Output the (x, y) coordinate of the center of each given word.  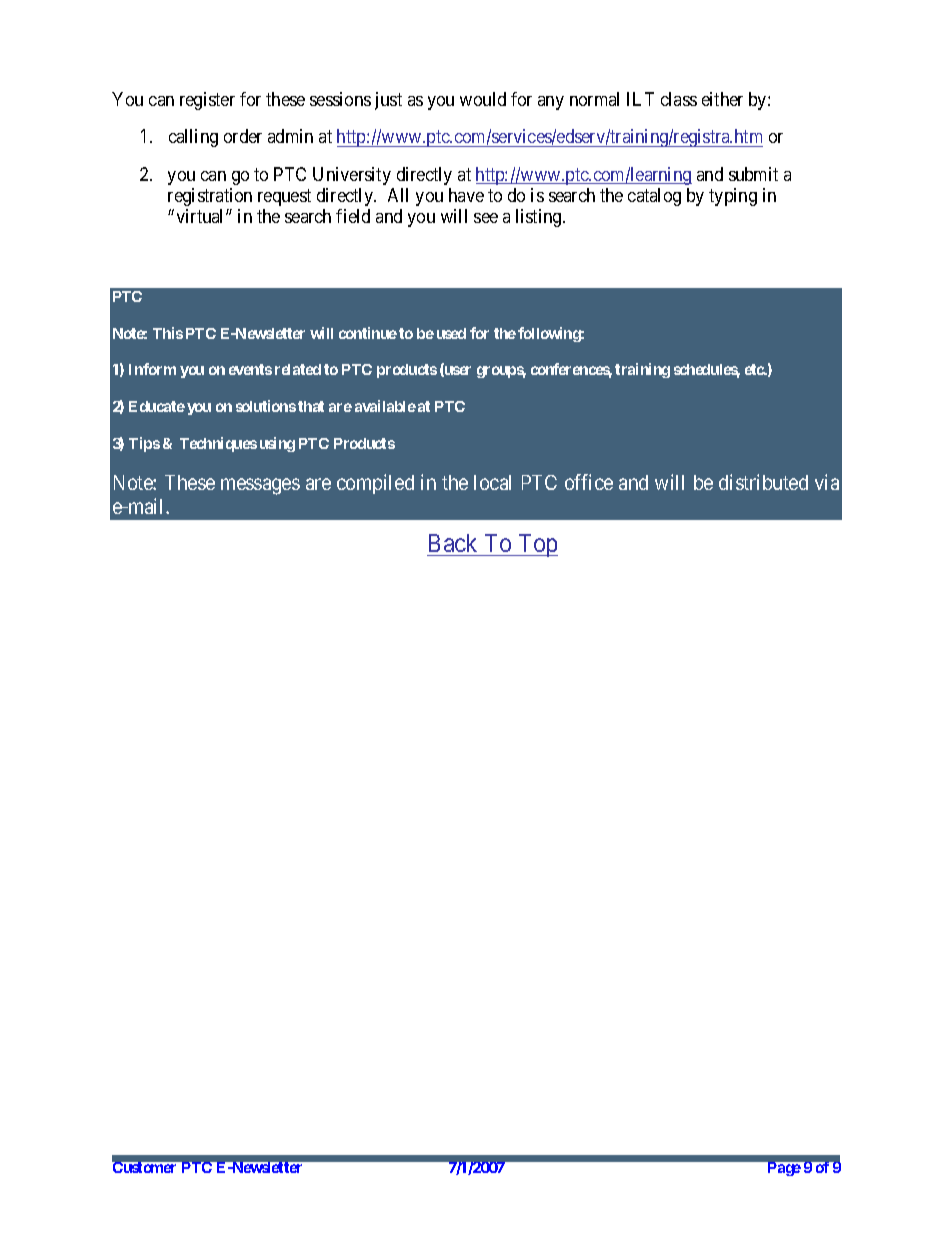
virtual (202, 216)
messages (260, 486)
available (385, 406)
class (679, 99)
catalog (654, 197)
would (483, 99)
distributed (763, 482)
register (207, 101)
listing (540, 218)
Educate (157, 406)
